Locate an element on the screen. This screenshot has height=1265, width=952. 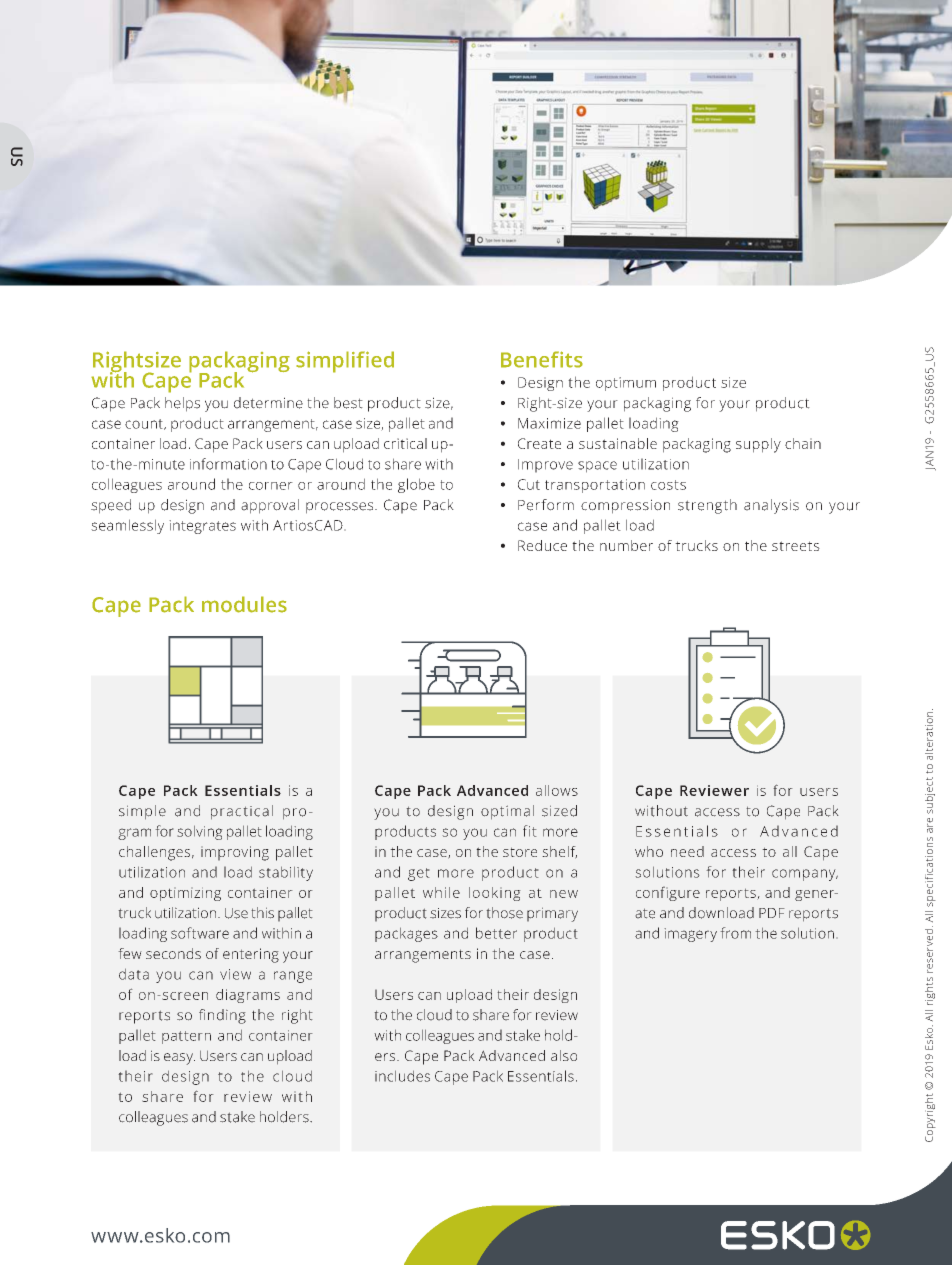
Reduce is located at coordinates (542, 545).
